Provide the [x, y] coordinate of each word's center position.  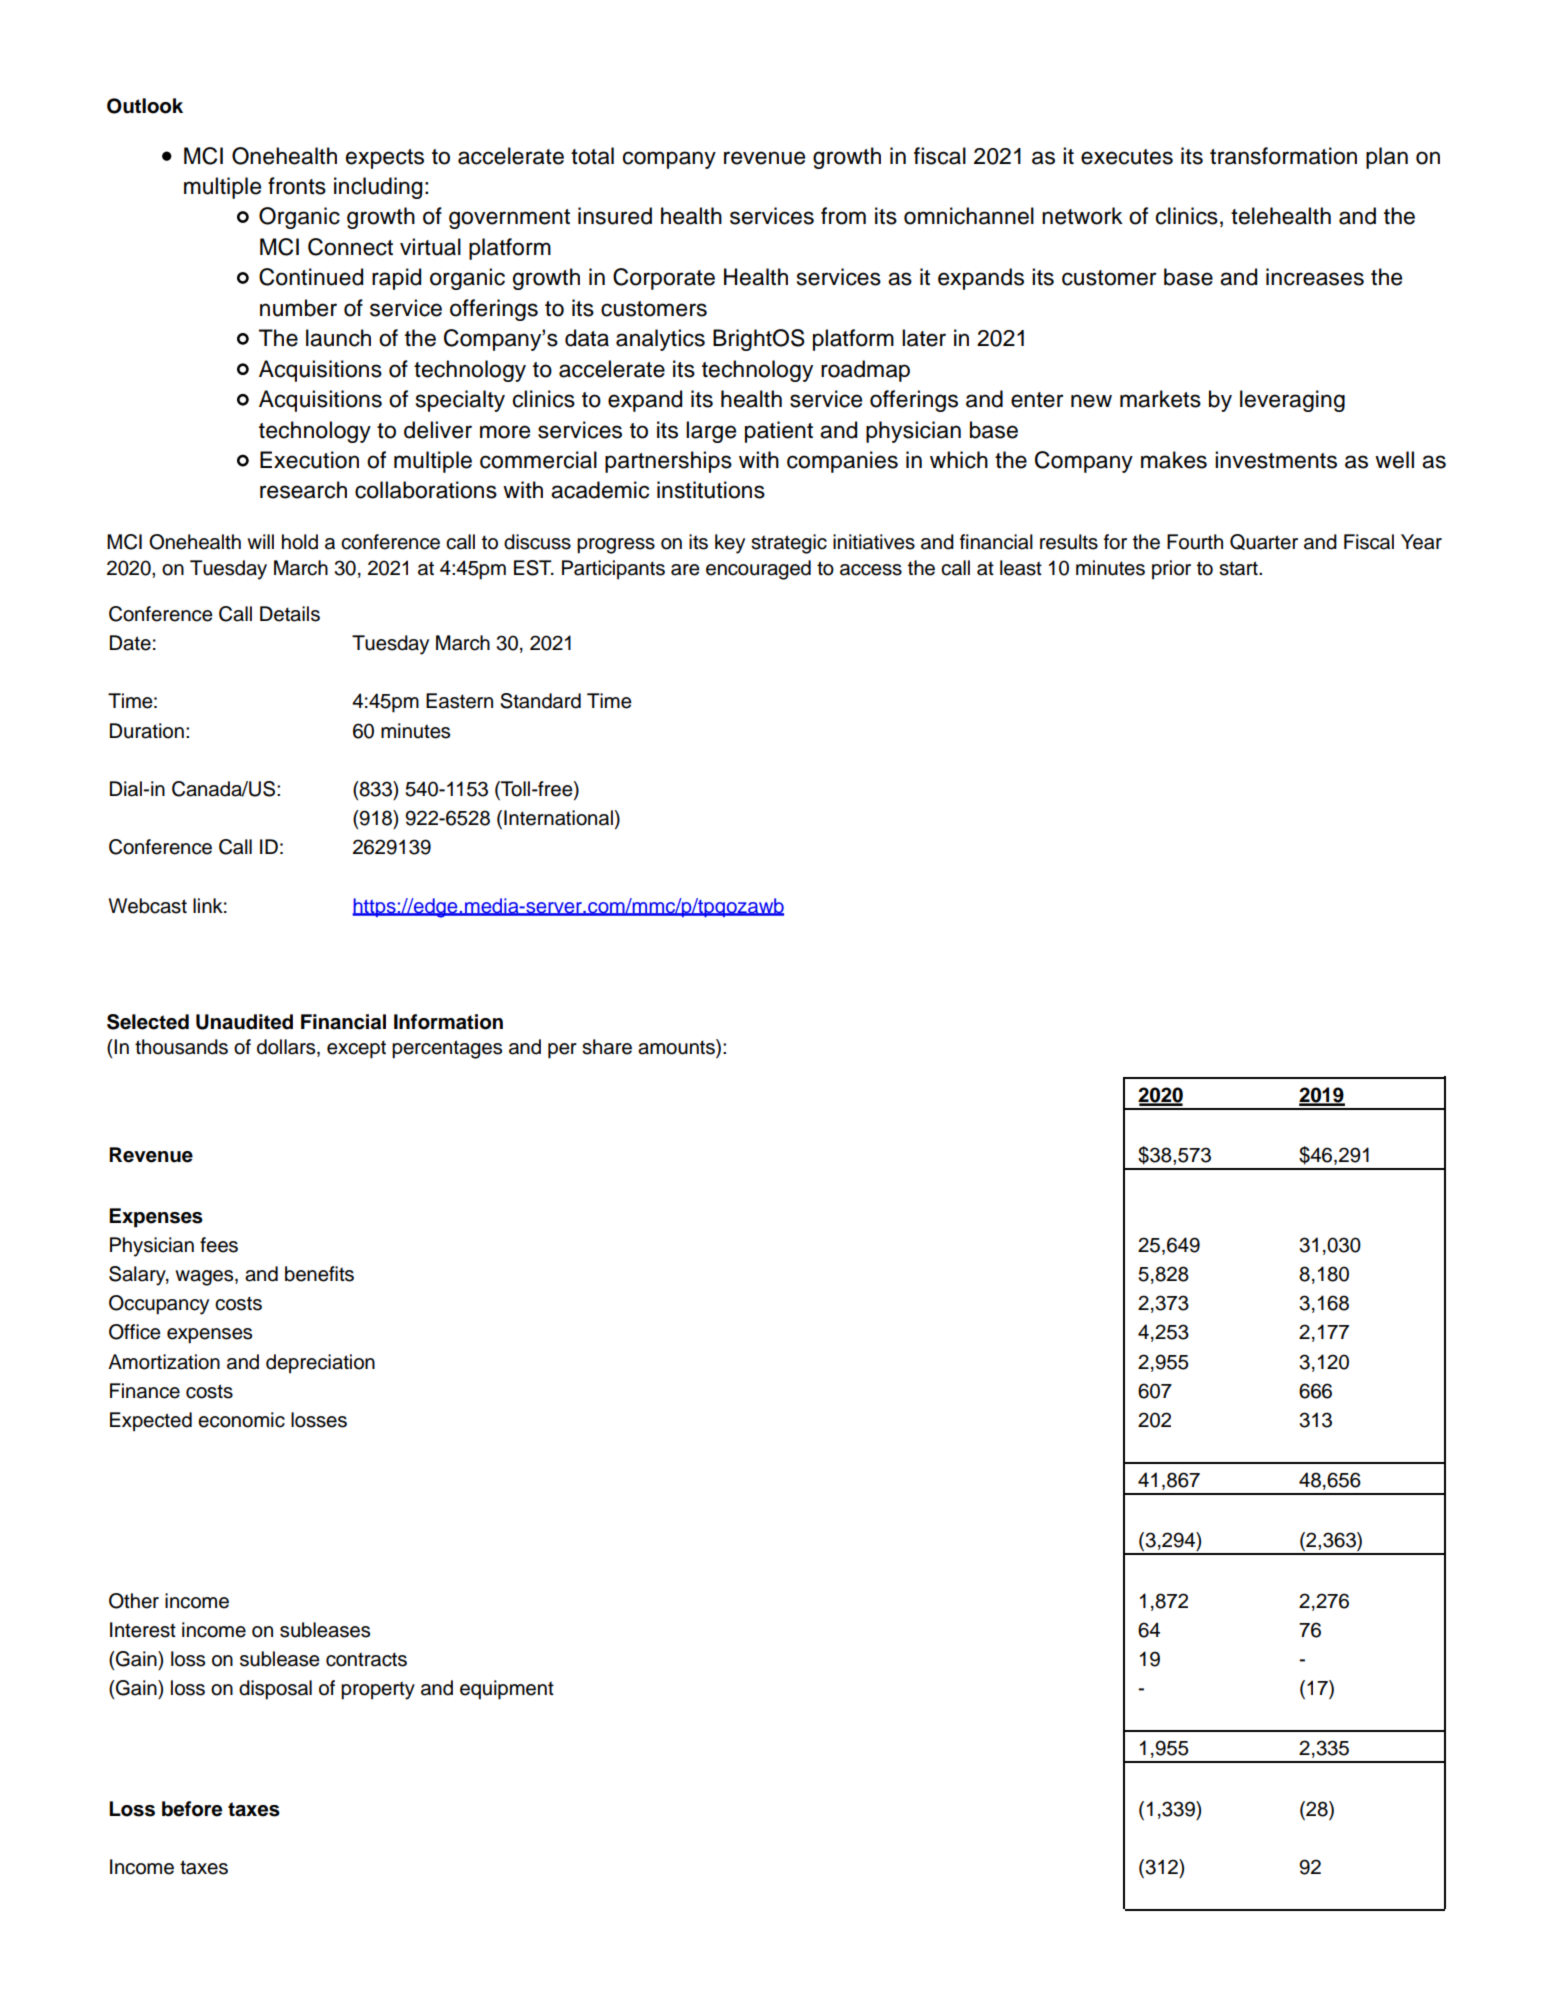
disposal [275, 1690]
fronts [297, 186]
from [843, 216]
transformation [1283, 156]
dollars [287, 1048]
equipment [507, 1690]
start [1239, 568]
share [607, 1047]
